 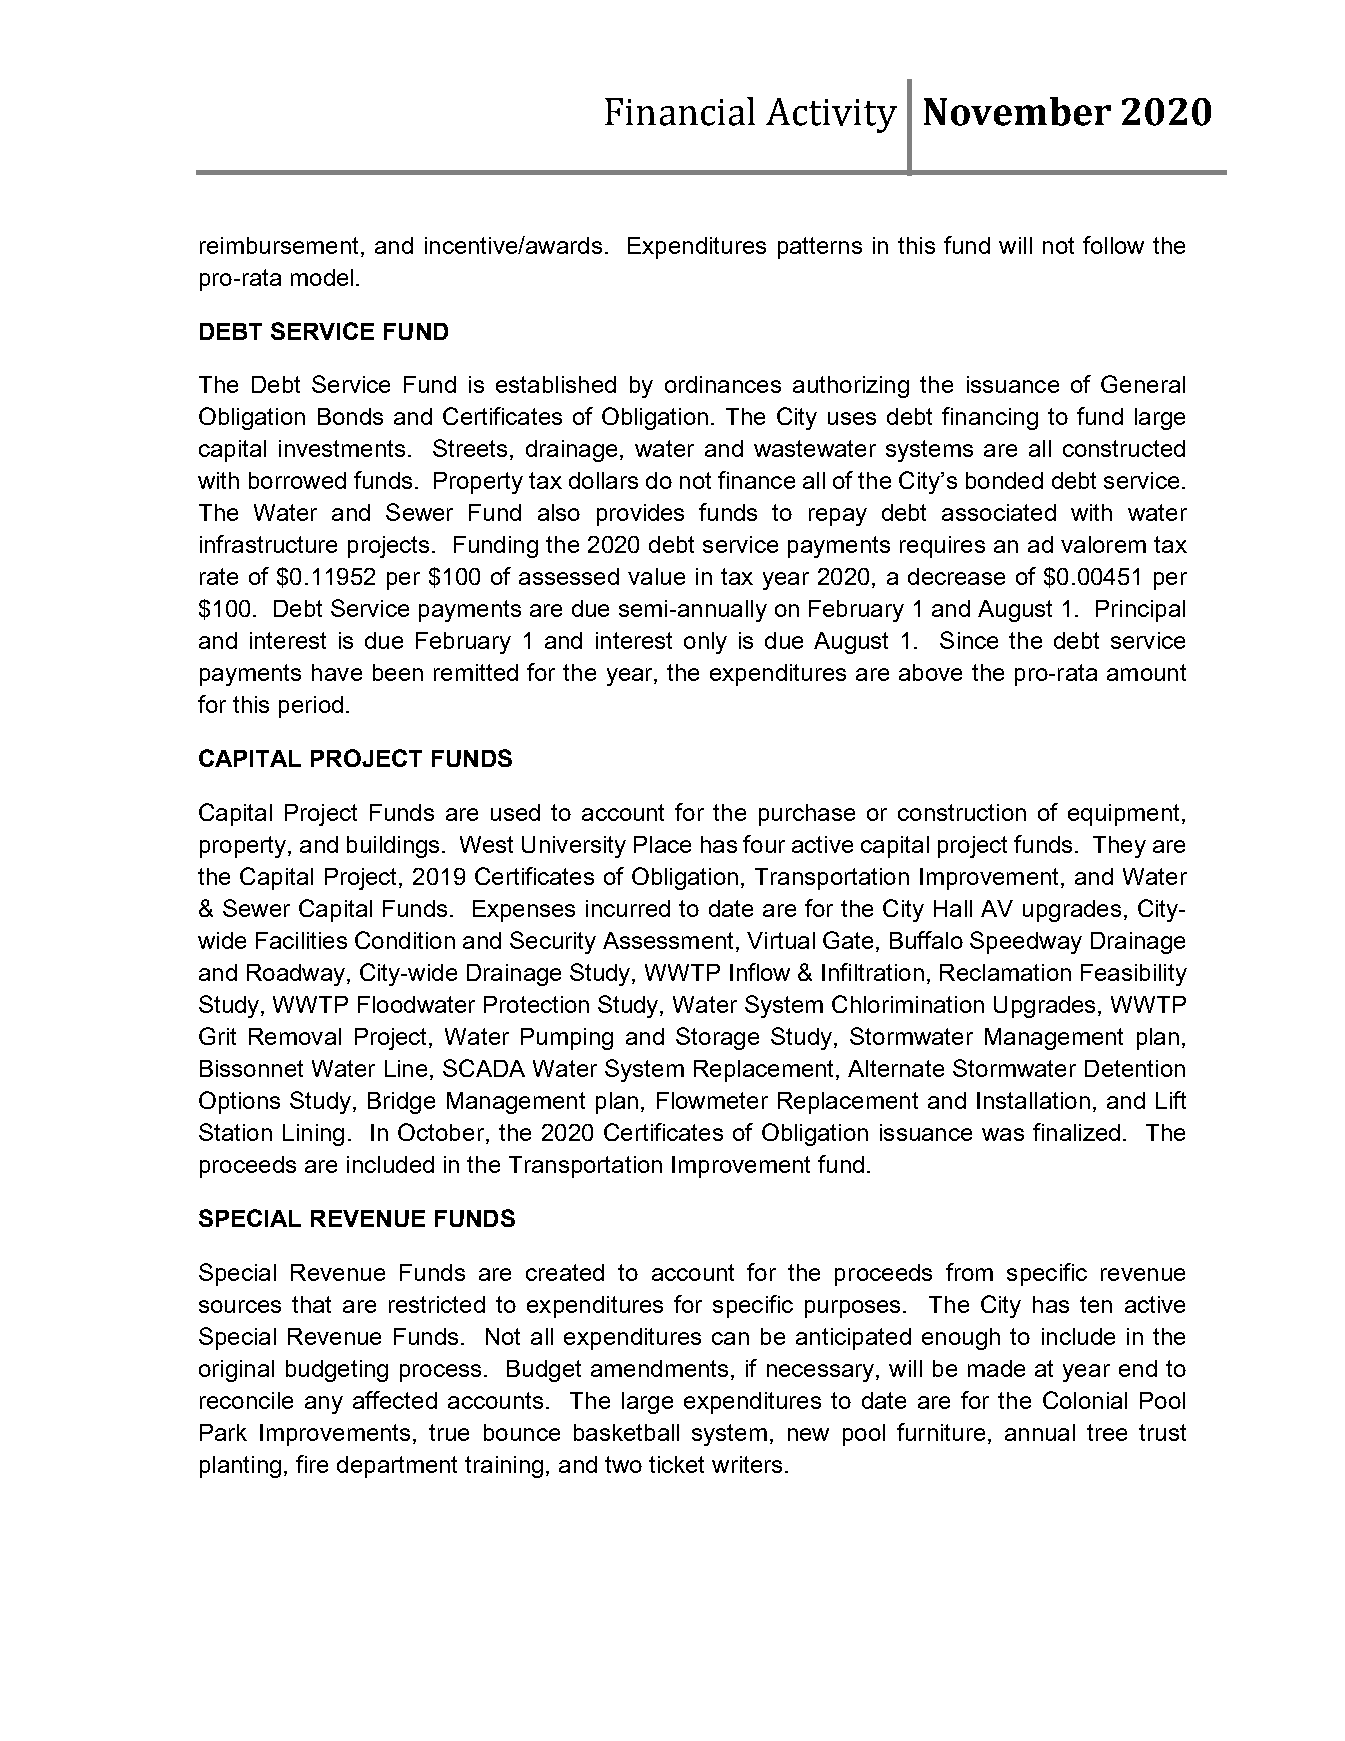 What do you see at coordinates (1123, 815) in the image?
I see `equipment` at bounding box center [1123, 815].
